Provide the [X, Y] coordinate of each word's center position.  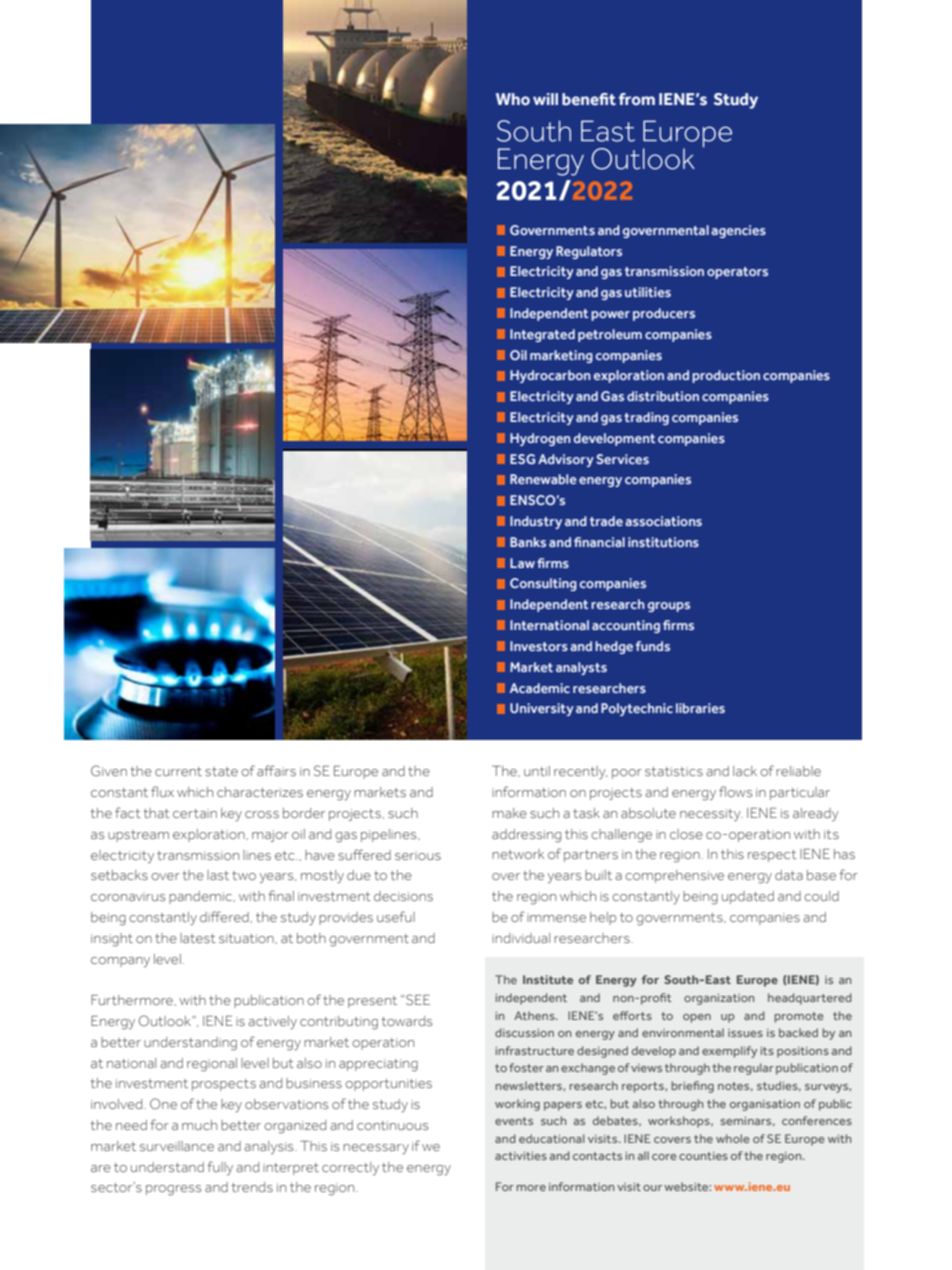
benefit [589, 99]
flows [736, 791]
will [545, 99]
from [637, 99]
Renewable [543, 479]
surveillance [177, 1146]
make [509, 813]
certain [195, 813]
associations [663, 521]
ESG [522, 459]
